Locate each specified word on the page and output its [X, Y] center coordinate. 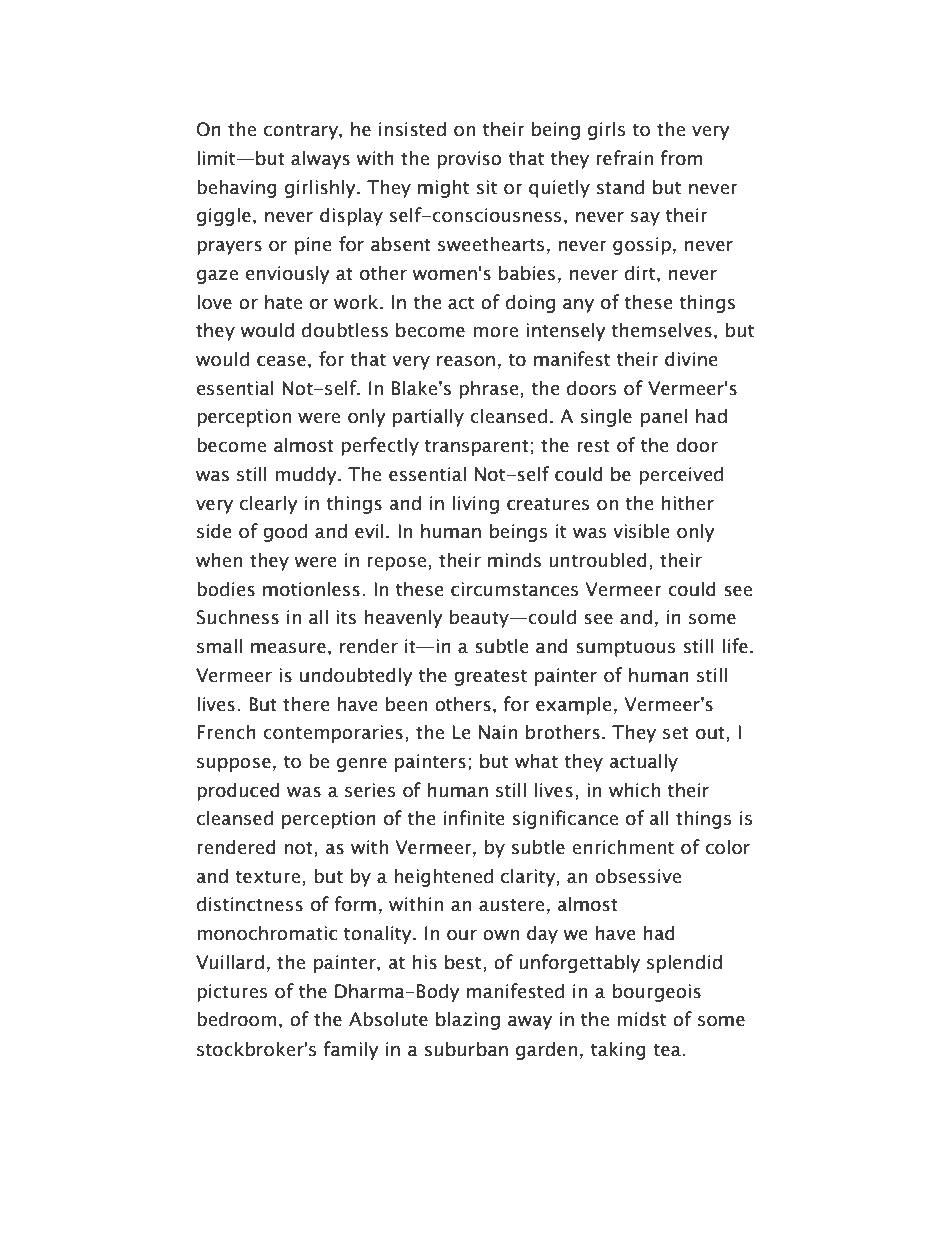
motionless [311, 589]
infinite [474, 818]
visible [641, 531]
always [320, 159]
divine [691, 359]
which [634, 790]
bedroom [236, 1019]
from [682, 158]
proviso [469, 160]
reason [466, 361]
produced [238, 791]
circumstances [514, 589]
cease [281, 361]
